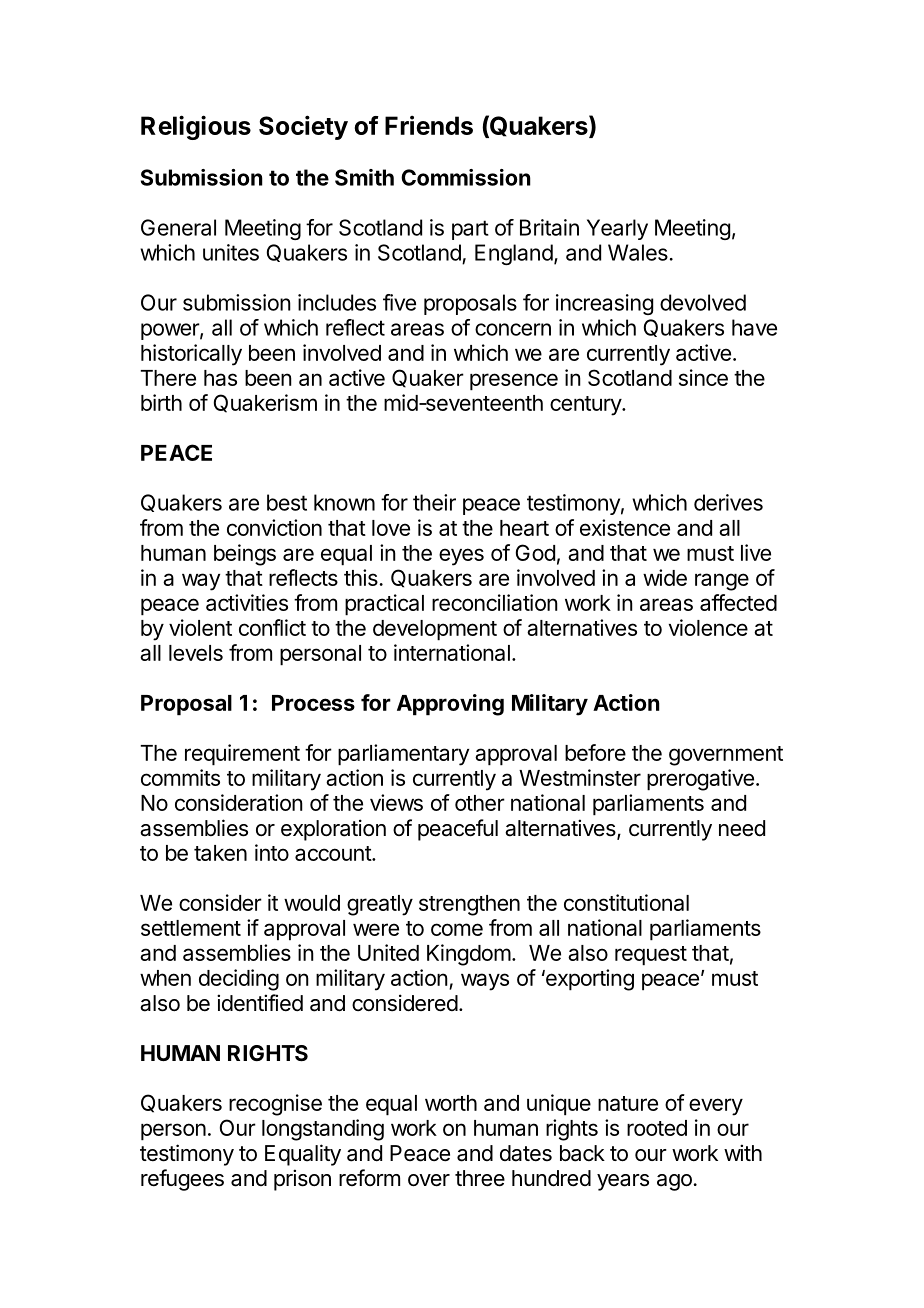 The height and width of the document is (1308, 924). What do you see at coordinates (220, 378) in the document?
I see `has` at bounding box center [220, 378].
